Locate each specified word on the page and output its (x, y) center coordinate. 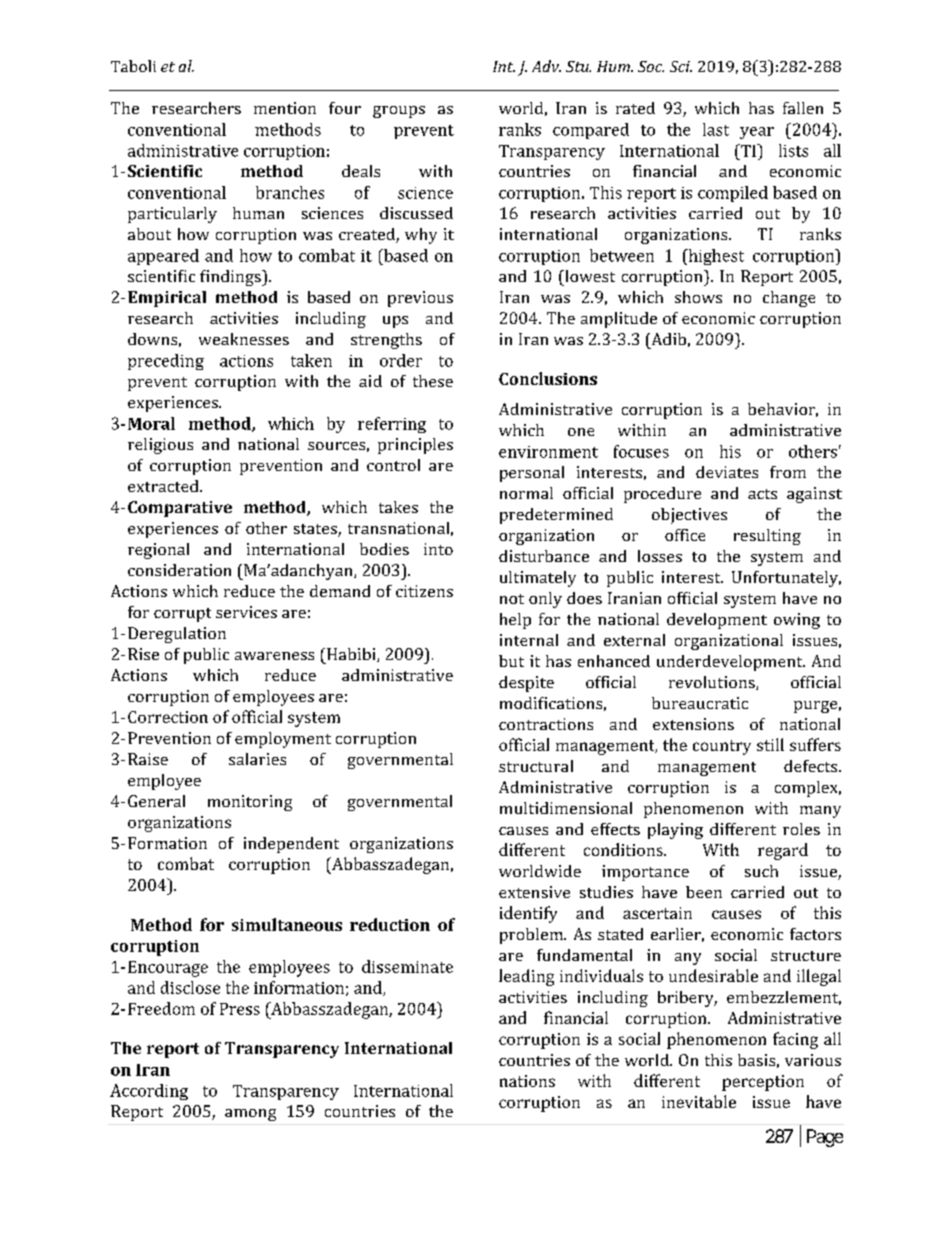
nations (527, 1081)
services (246, 612)
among (250, 1115)
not (512, 599)
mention (285, 108)
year (757, 133)
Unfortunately (786, 579)
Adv (546, 66)
